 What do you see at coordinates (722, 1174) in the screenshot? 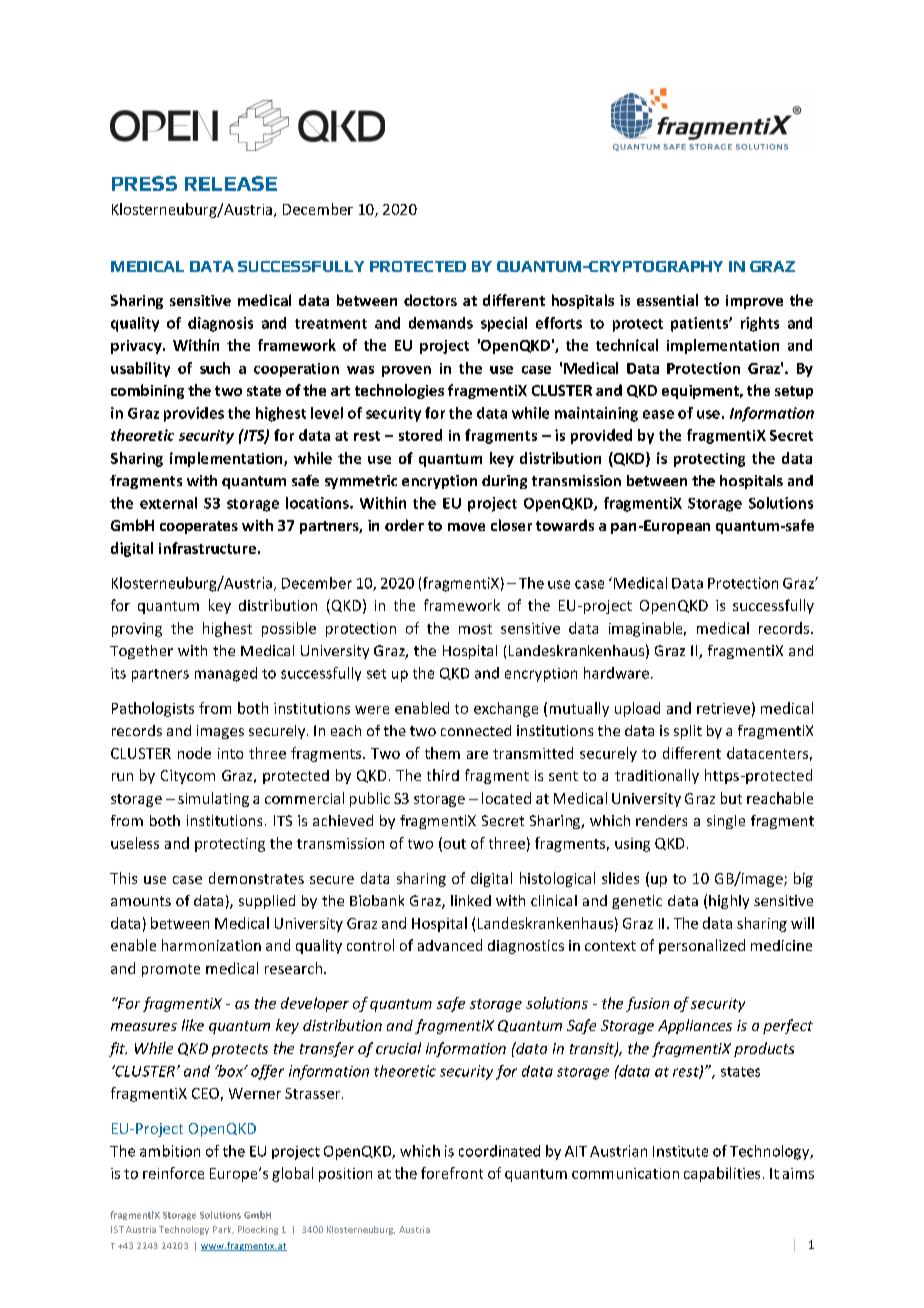
I see `capabilities` at bounding box center [722, 1174].
